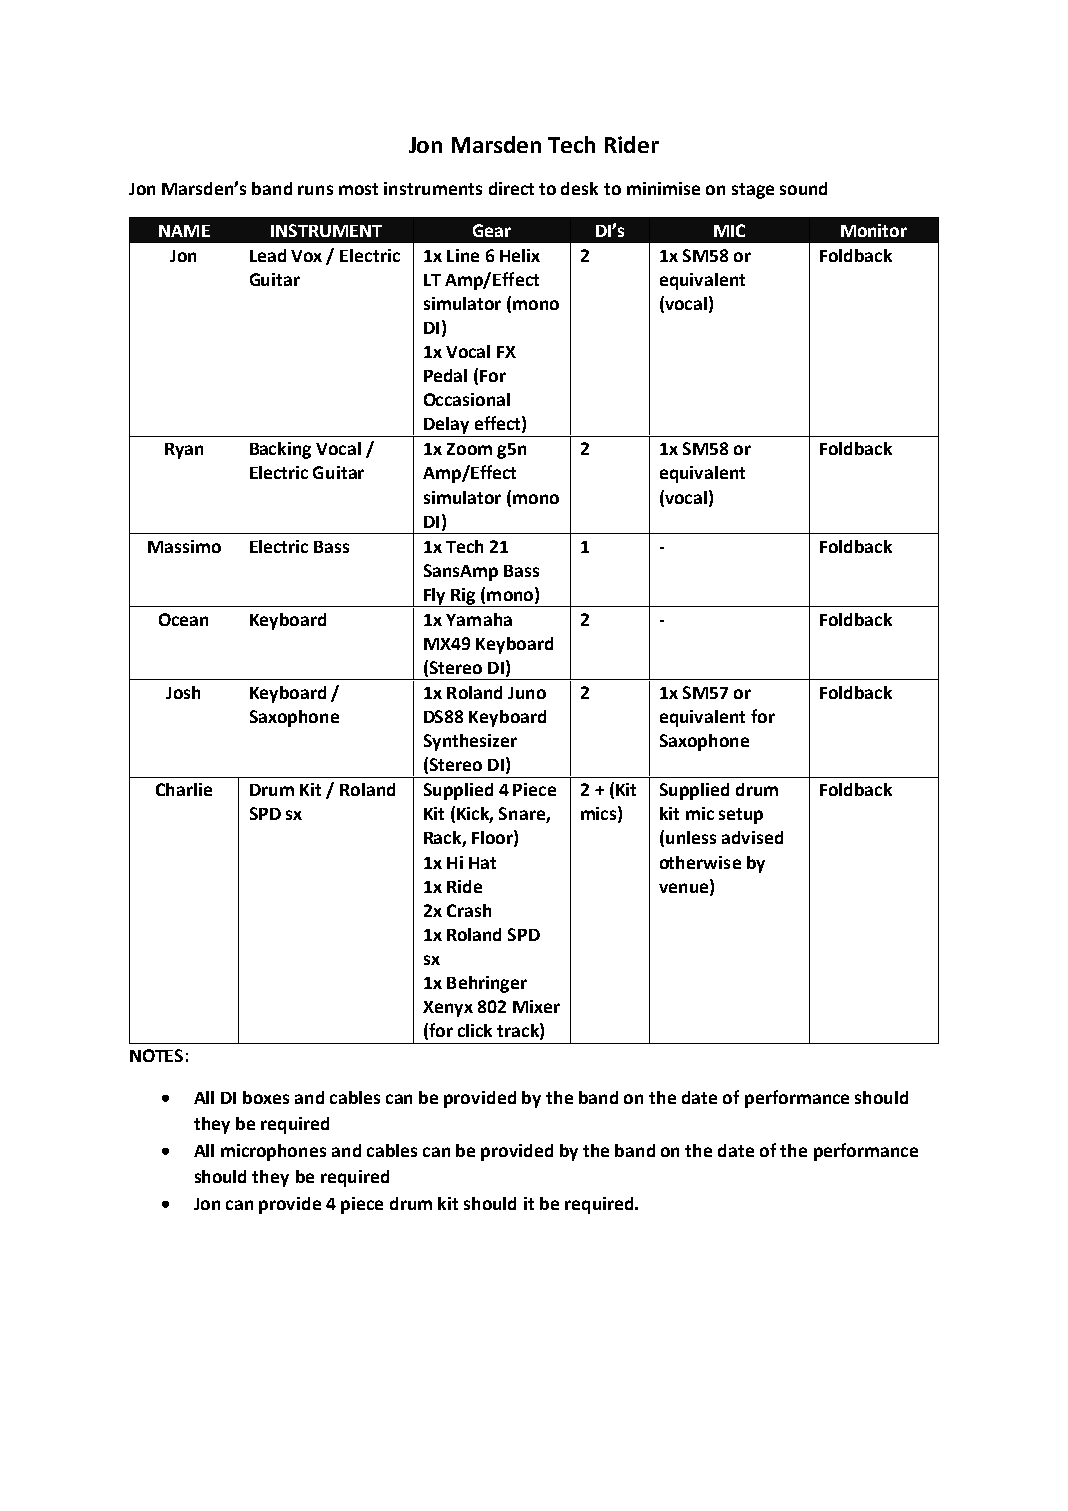 The width and height of the screenshot is (1068, 1511). Describe the element at coordinates (266, 1097) in the screenshot. I see `boxes` at that location.
